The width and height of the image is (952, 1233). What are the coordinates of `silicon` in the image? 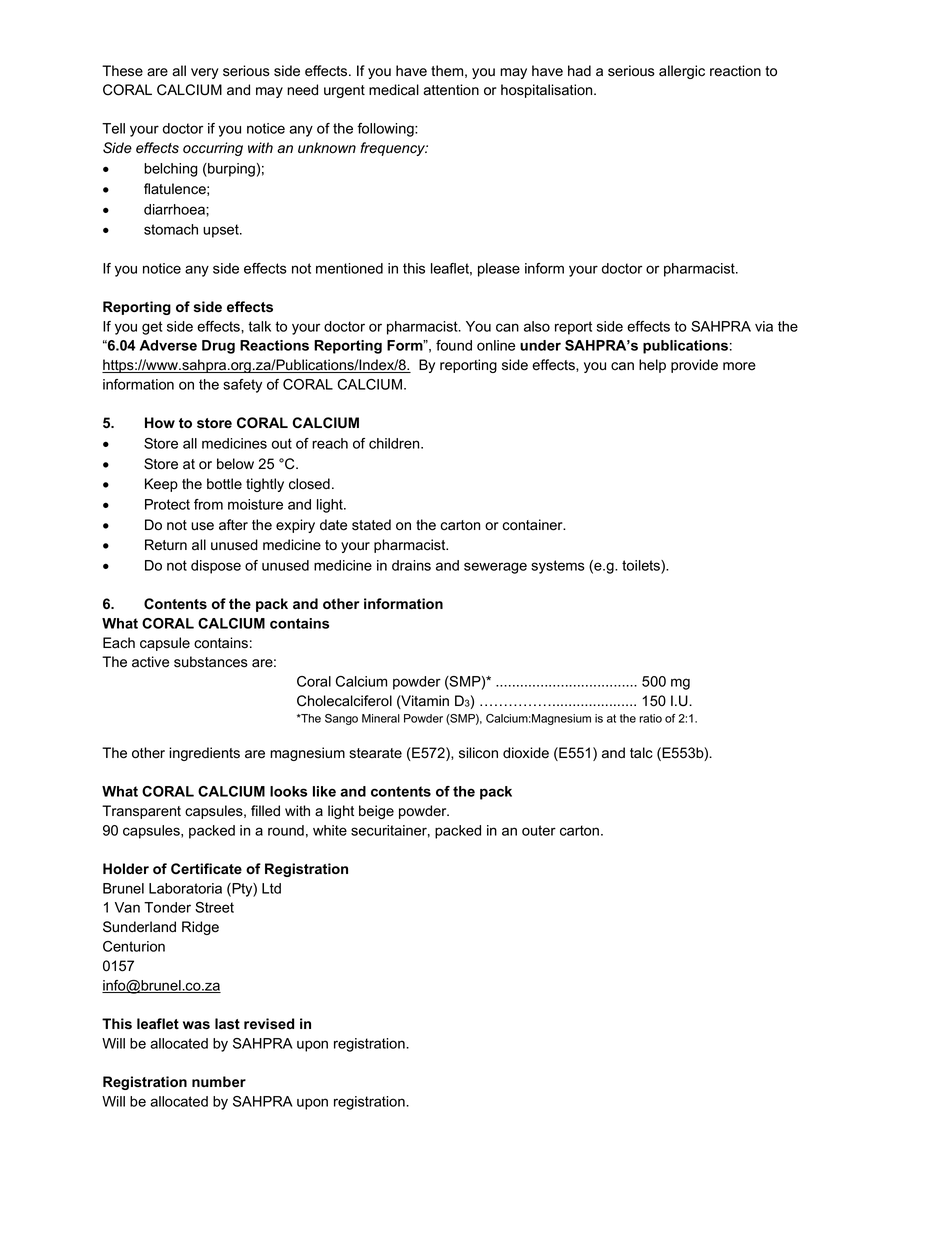 It's located at (478, 753).
